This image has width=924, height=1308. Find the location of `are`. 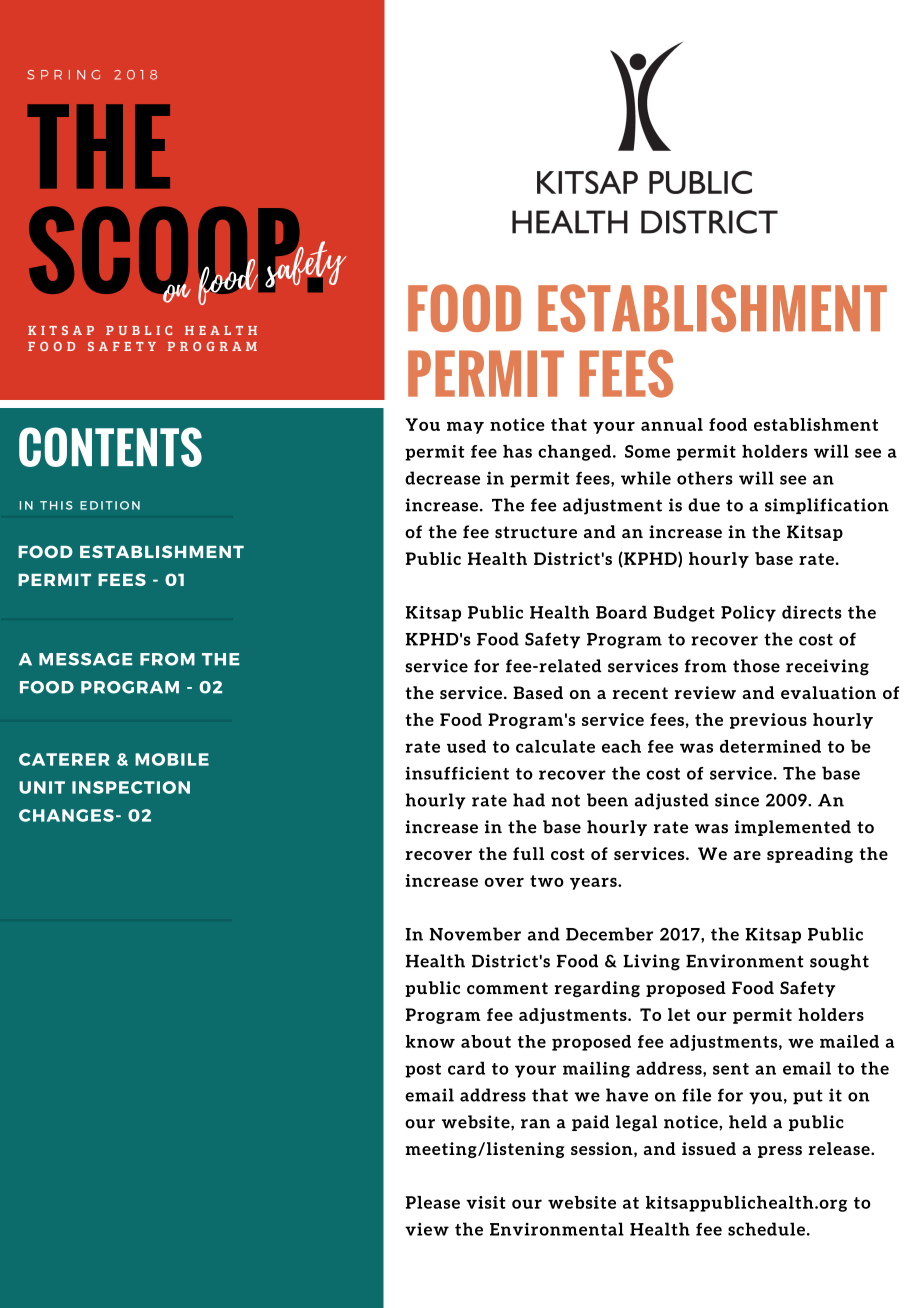

are is located at coordinates (747, 855).
